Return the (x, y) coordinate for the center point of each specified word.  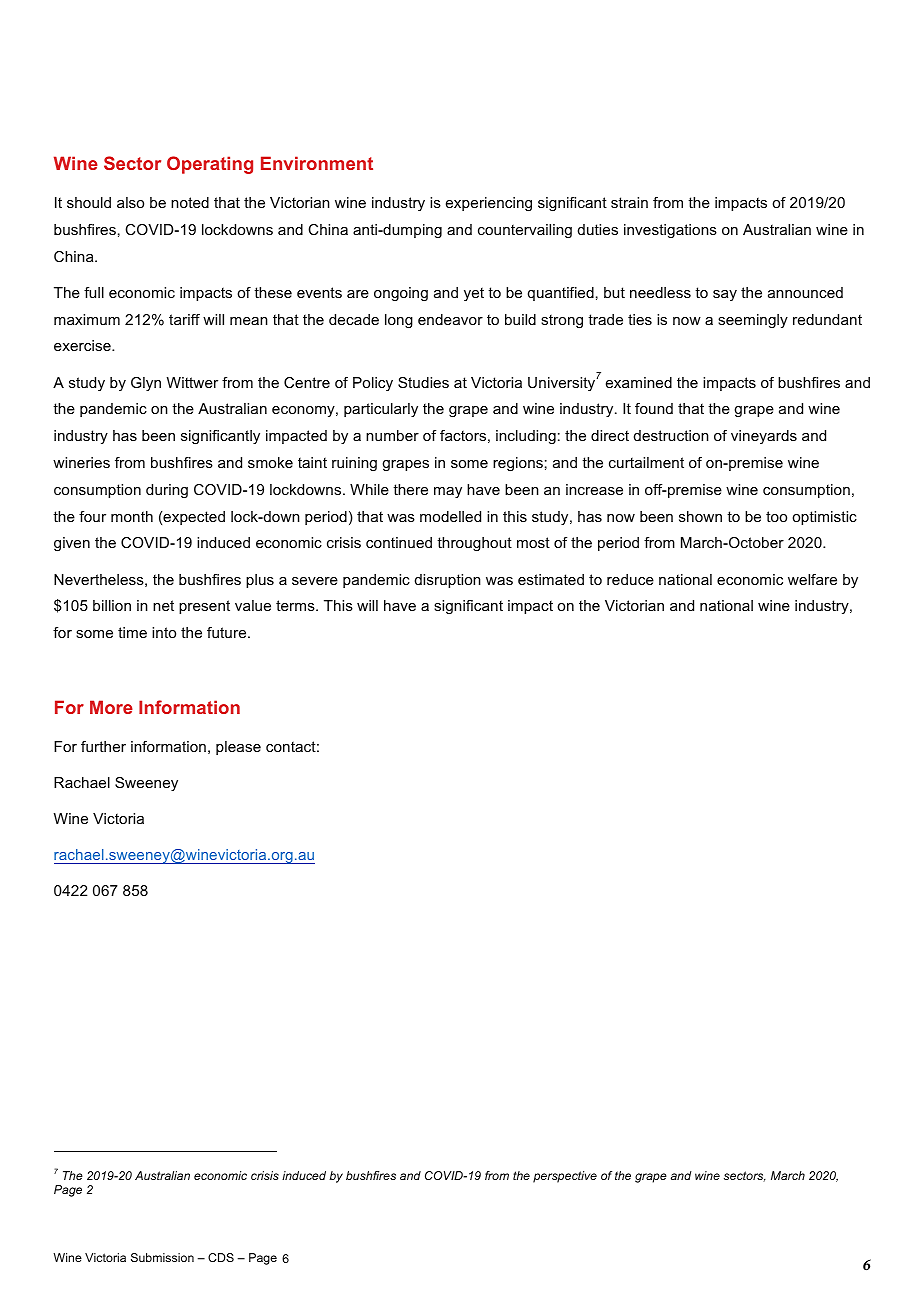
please (238, 748)
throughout (474, 544)
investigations (670, 231)
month (132, 516)
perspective (565, 1177)
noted (190, 202)
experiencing (489, 204)
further (103, 746)
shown (700, 516)
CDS (221, 1257)
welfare (812, 579)
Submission (162, 1257)
